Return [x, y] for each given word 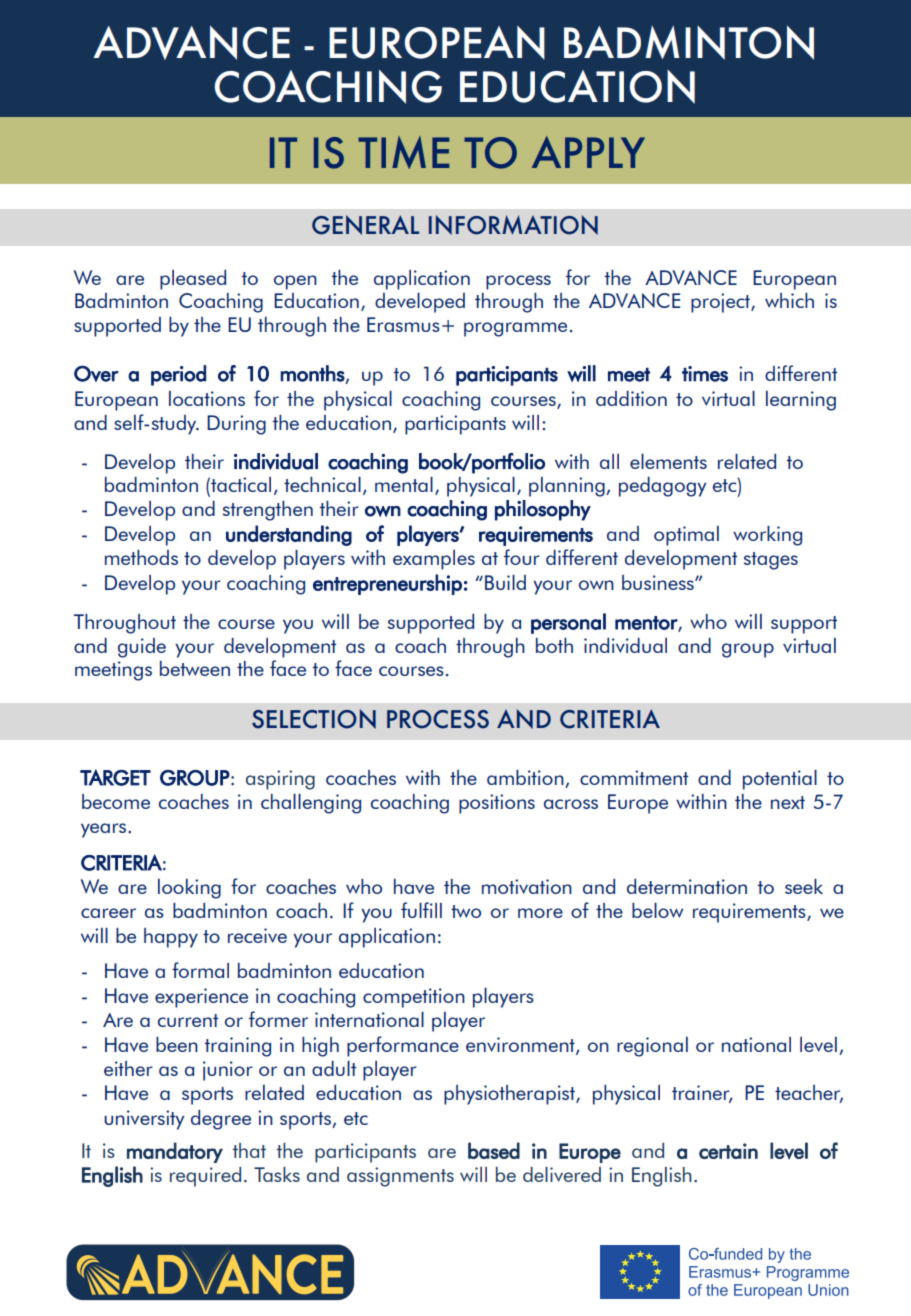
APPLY [588, 152]
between [195, 668]
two [466, 911]
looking [189, 889]
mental [404, 484]
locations [207, 398]
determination [687, 886]
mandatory [175, 1152]
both [554, 645]
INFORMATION [513, 225]
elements [668, 461]
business [659, 582]
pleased [193, 280]
